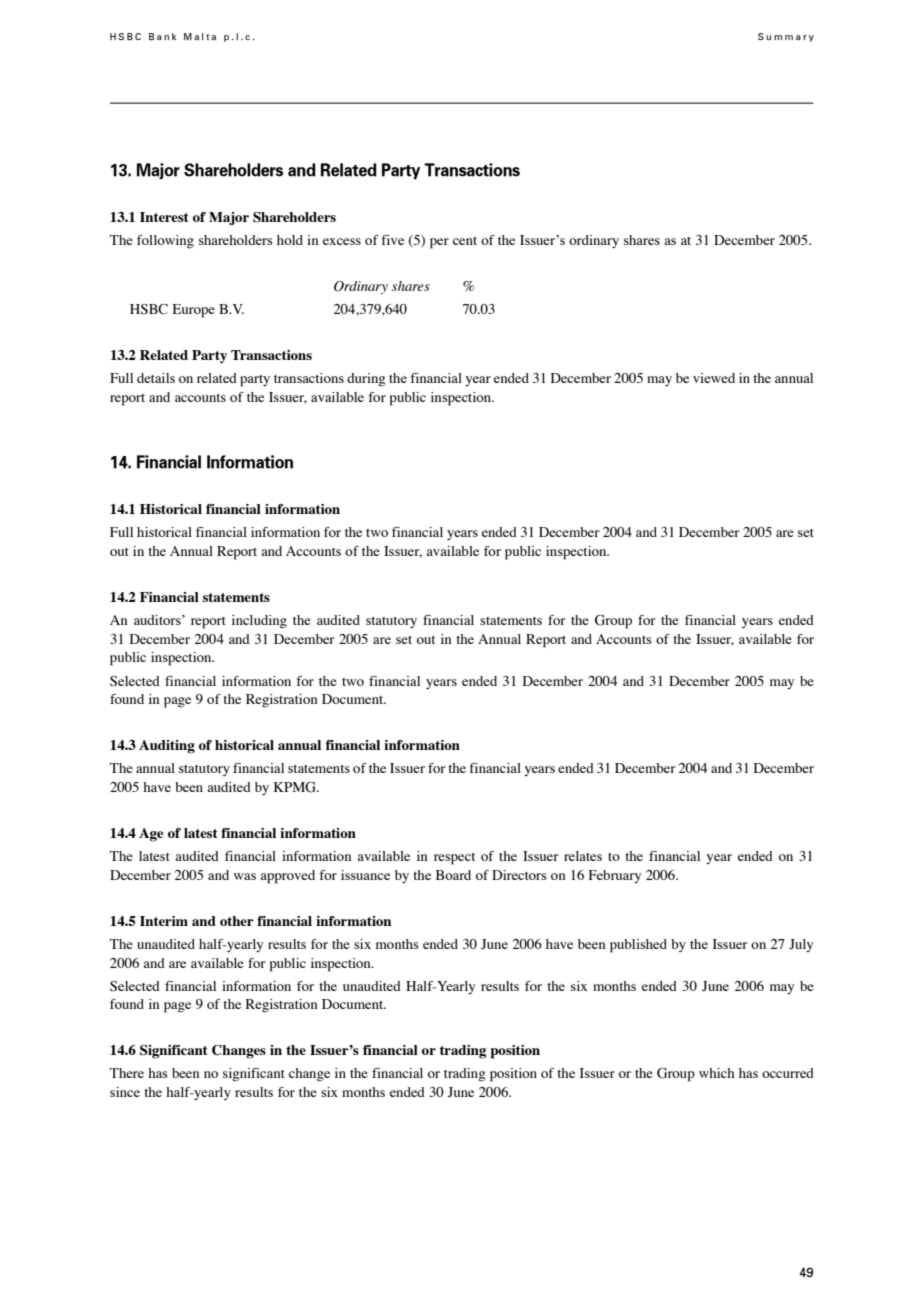 This screenshot has height=1308, width=924. I want to click on viewed, so click(714, 378).
